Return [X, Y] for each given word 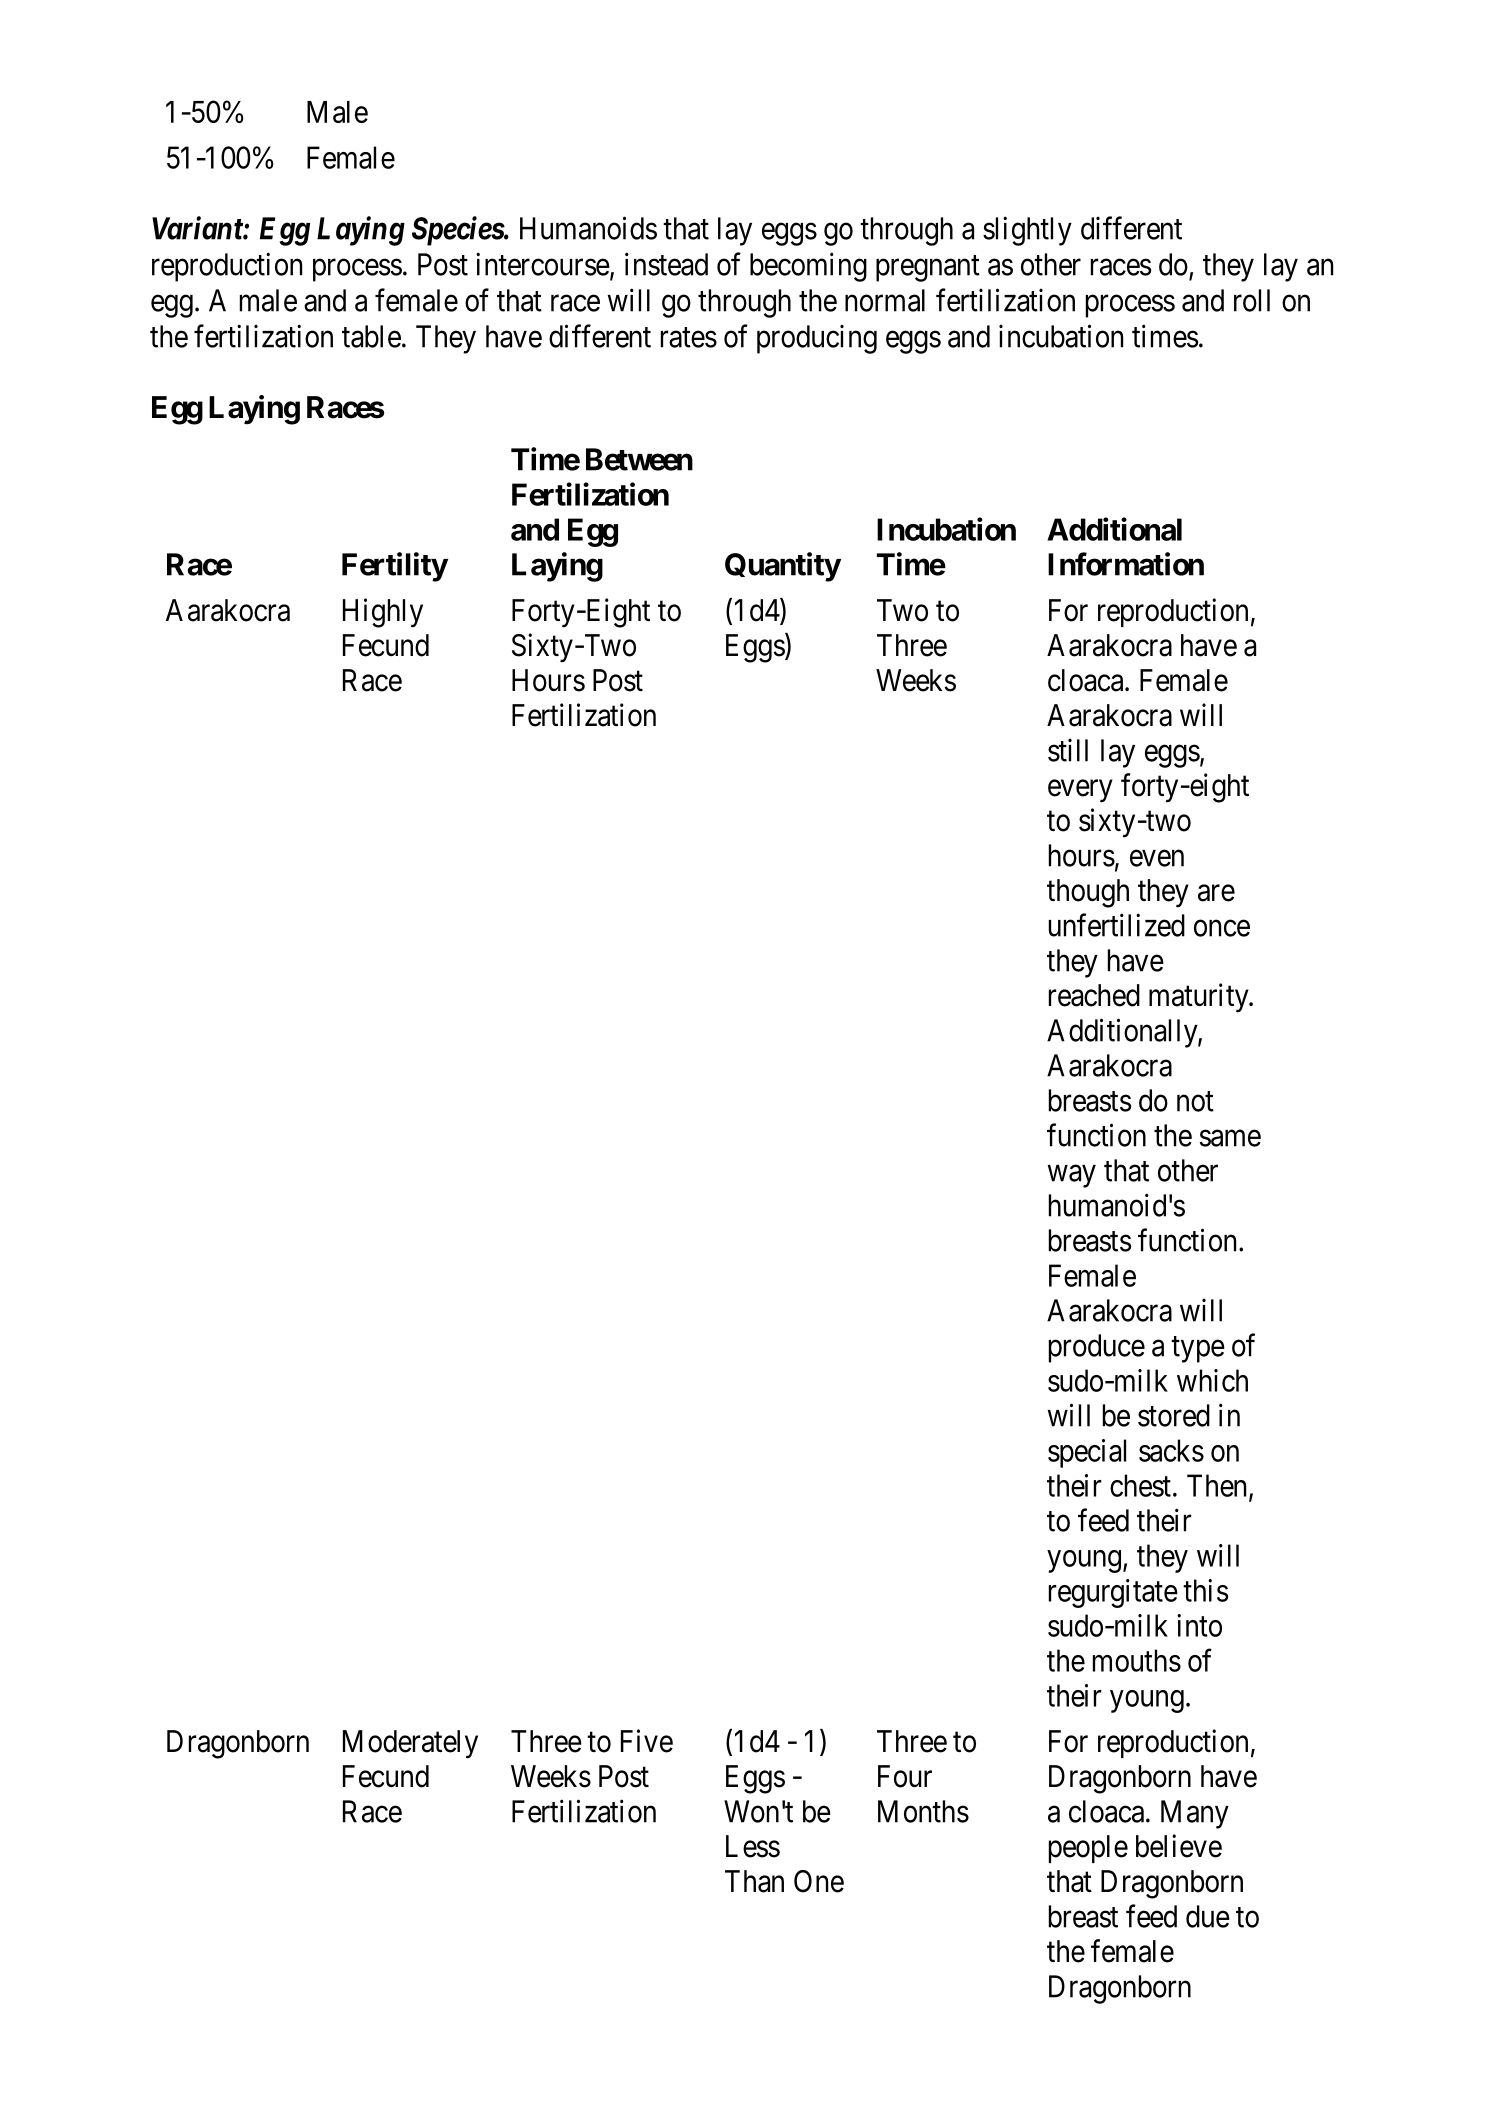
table [371, 336]
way [1072, 1176]
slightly [1027, 231]
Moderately [410, 1744]
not [1195, 1101]
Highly [383, 613]
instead [666, 264]
